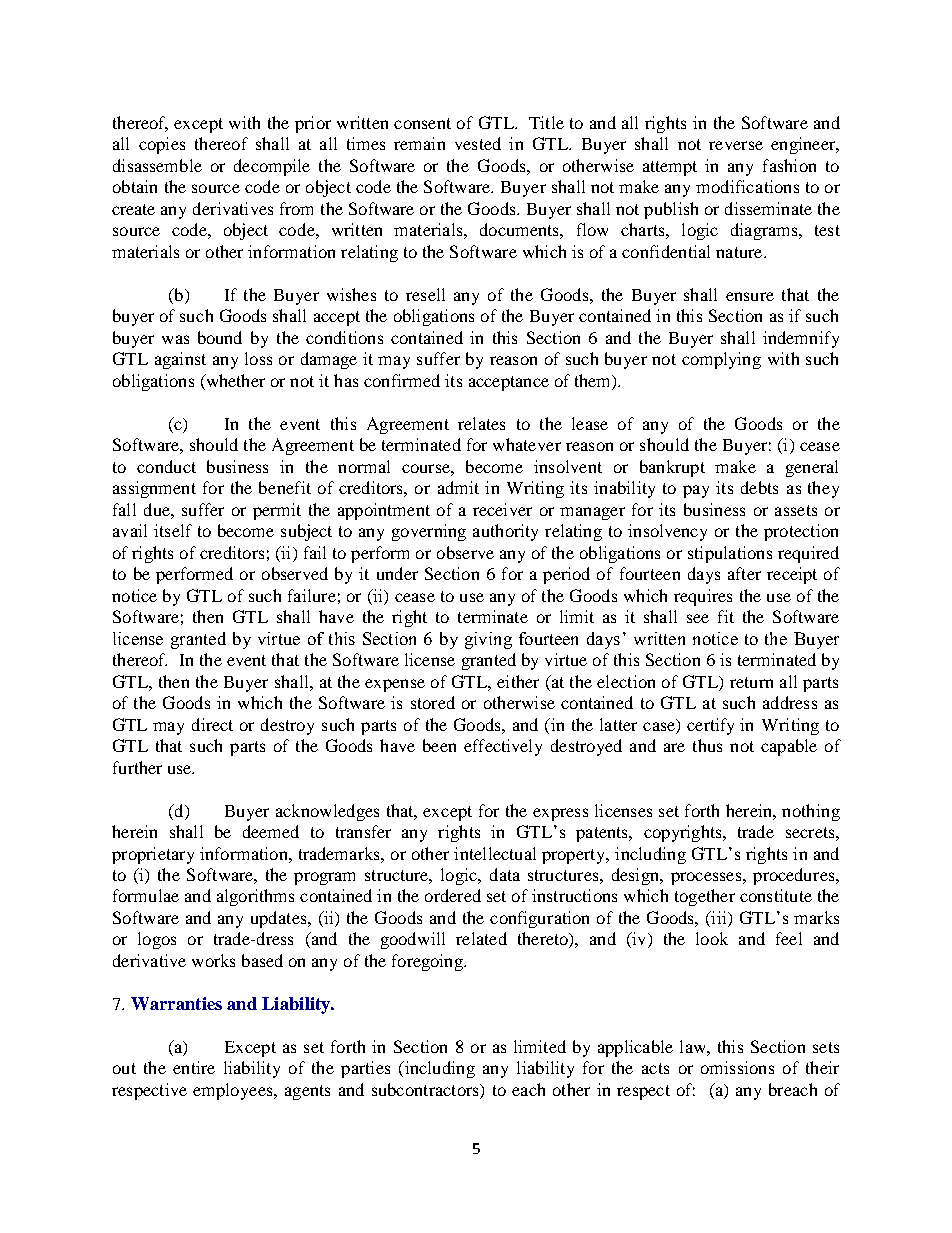 The width and height of the screenshot is (952, 1233). Describe the element at coordinates (212, 724) in the screenshot. I see `direct` at that location.
